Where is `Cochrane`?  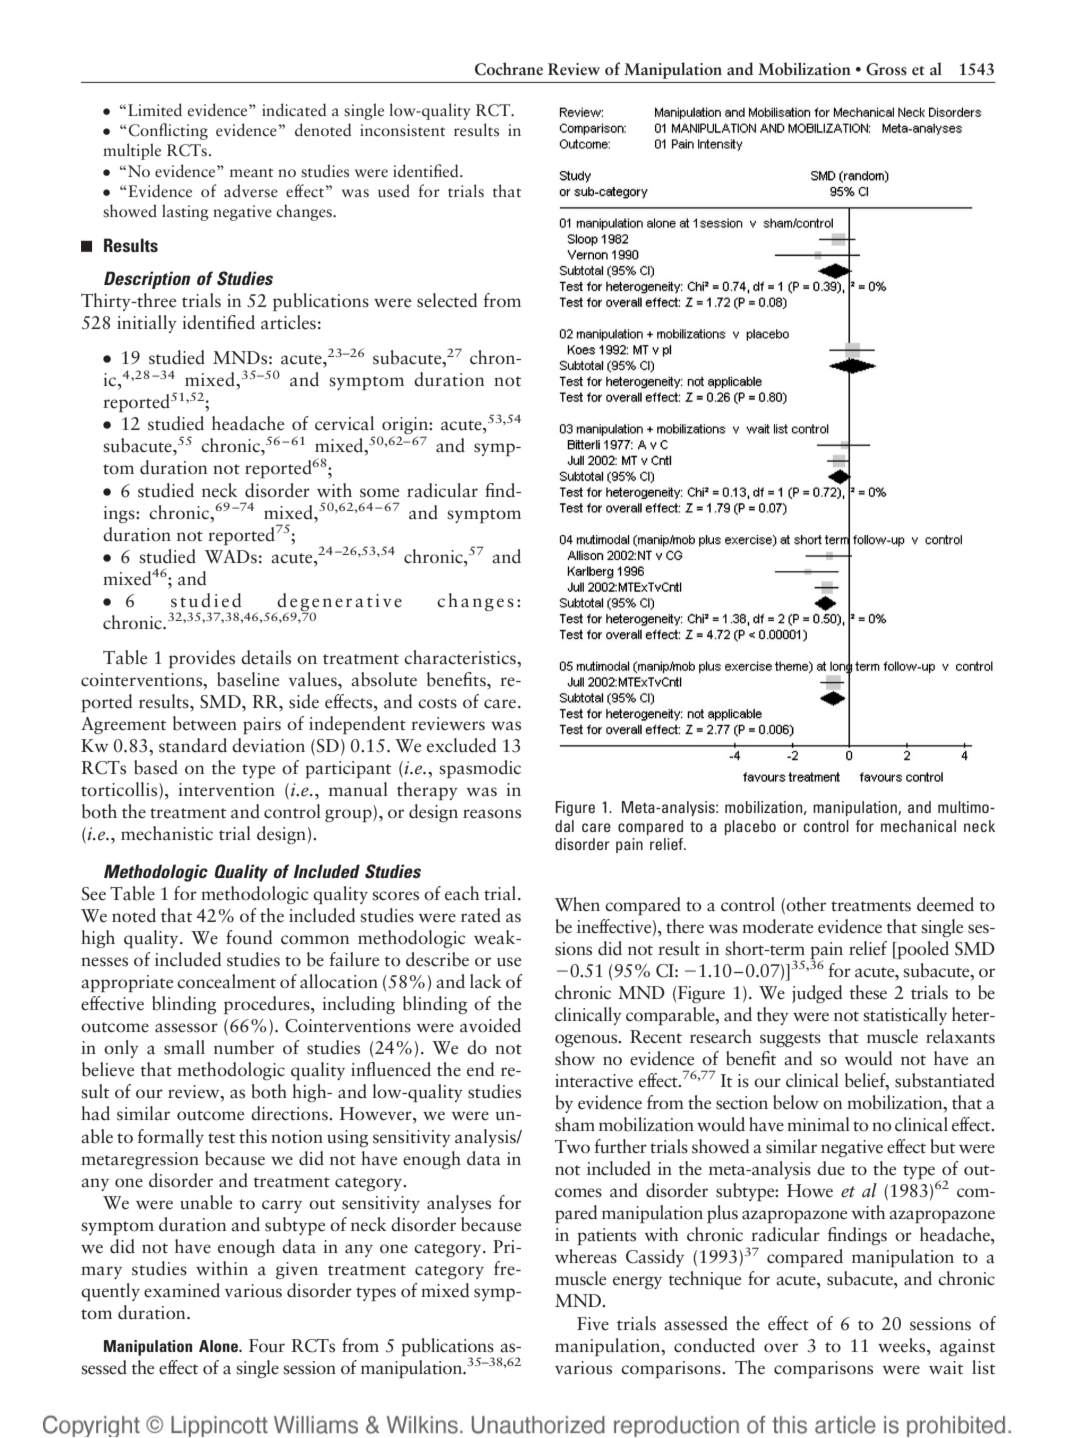
Cochrane is located at coordinates (509, 69).
